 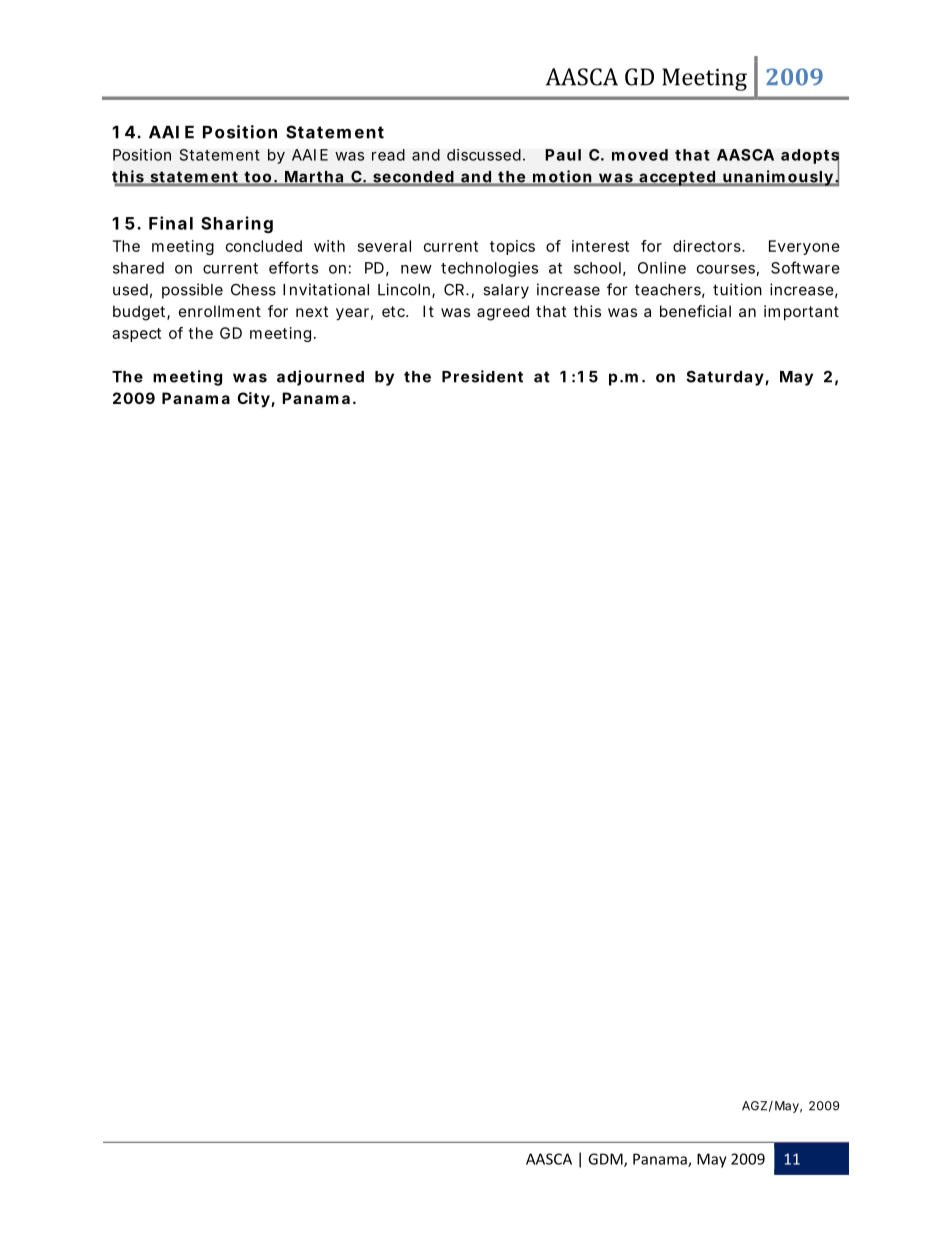 What do you see at coordinates (708, 246) in the screenshot?
I see `directors` at bounding box center [708, 246].
